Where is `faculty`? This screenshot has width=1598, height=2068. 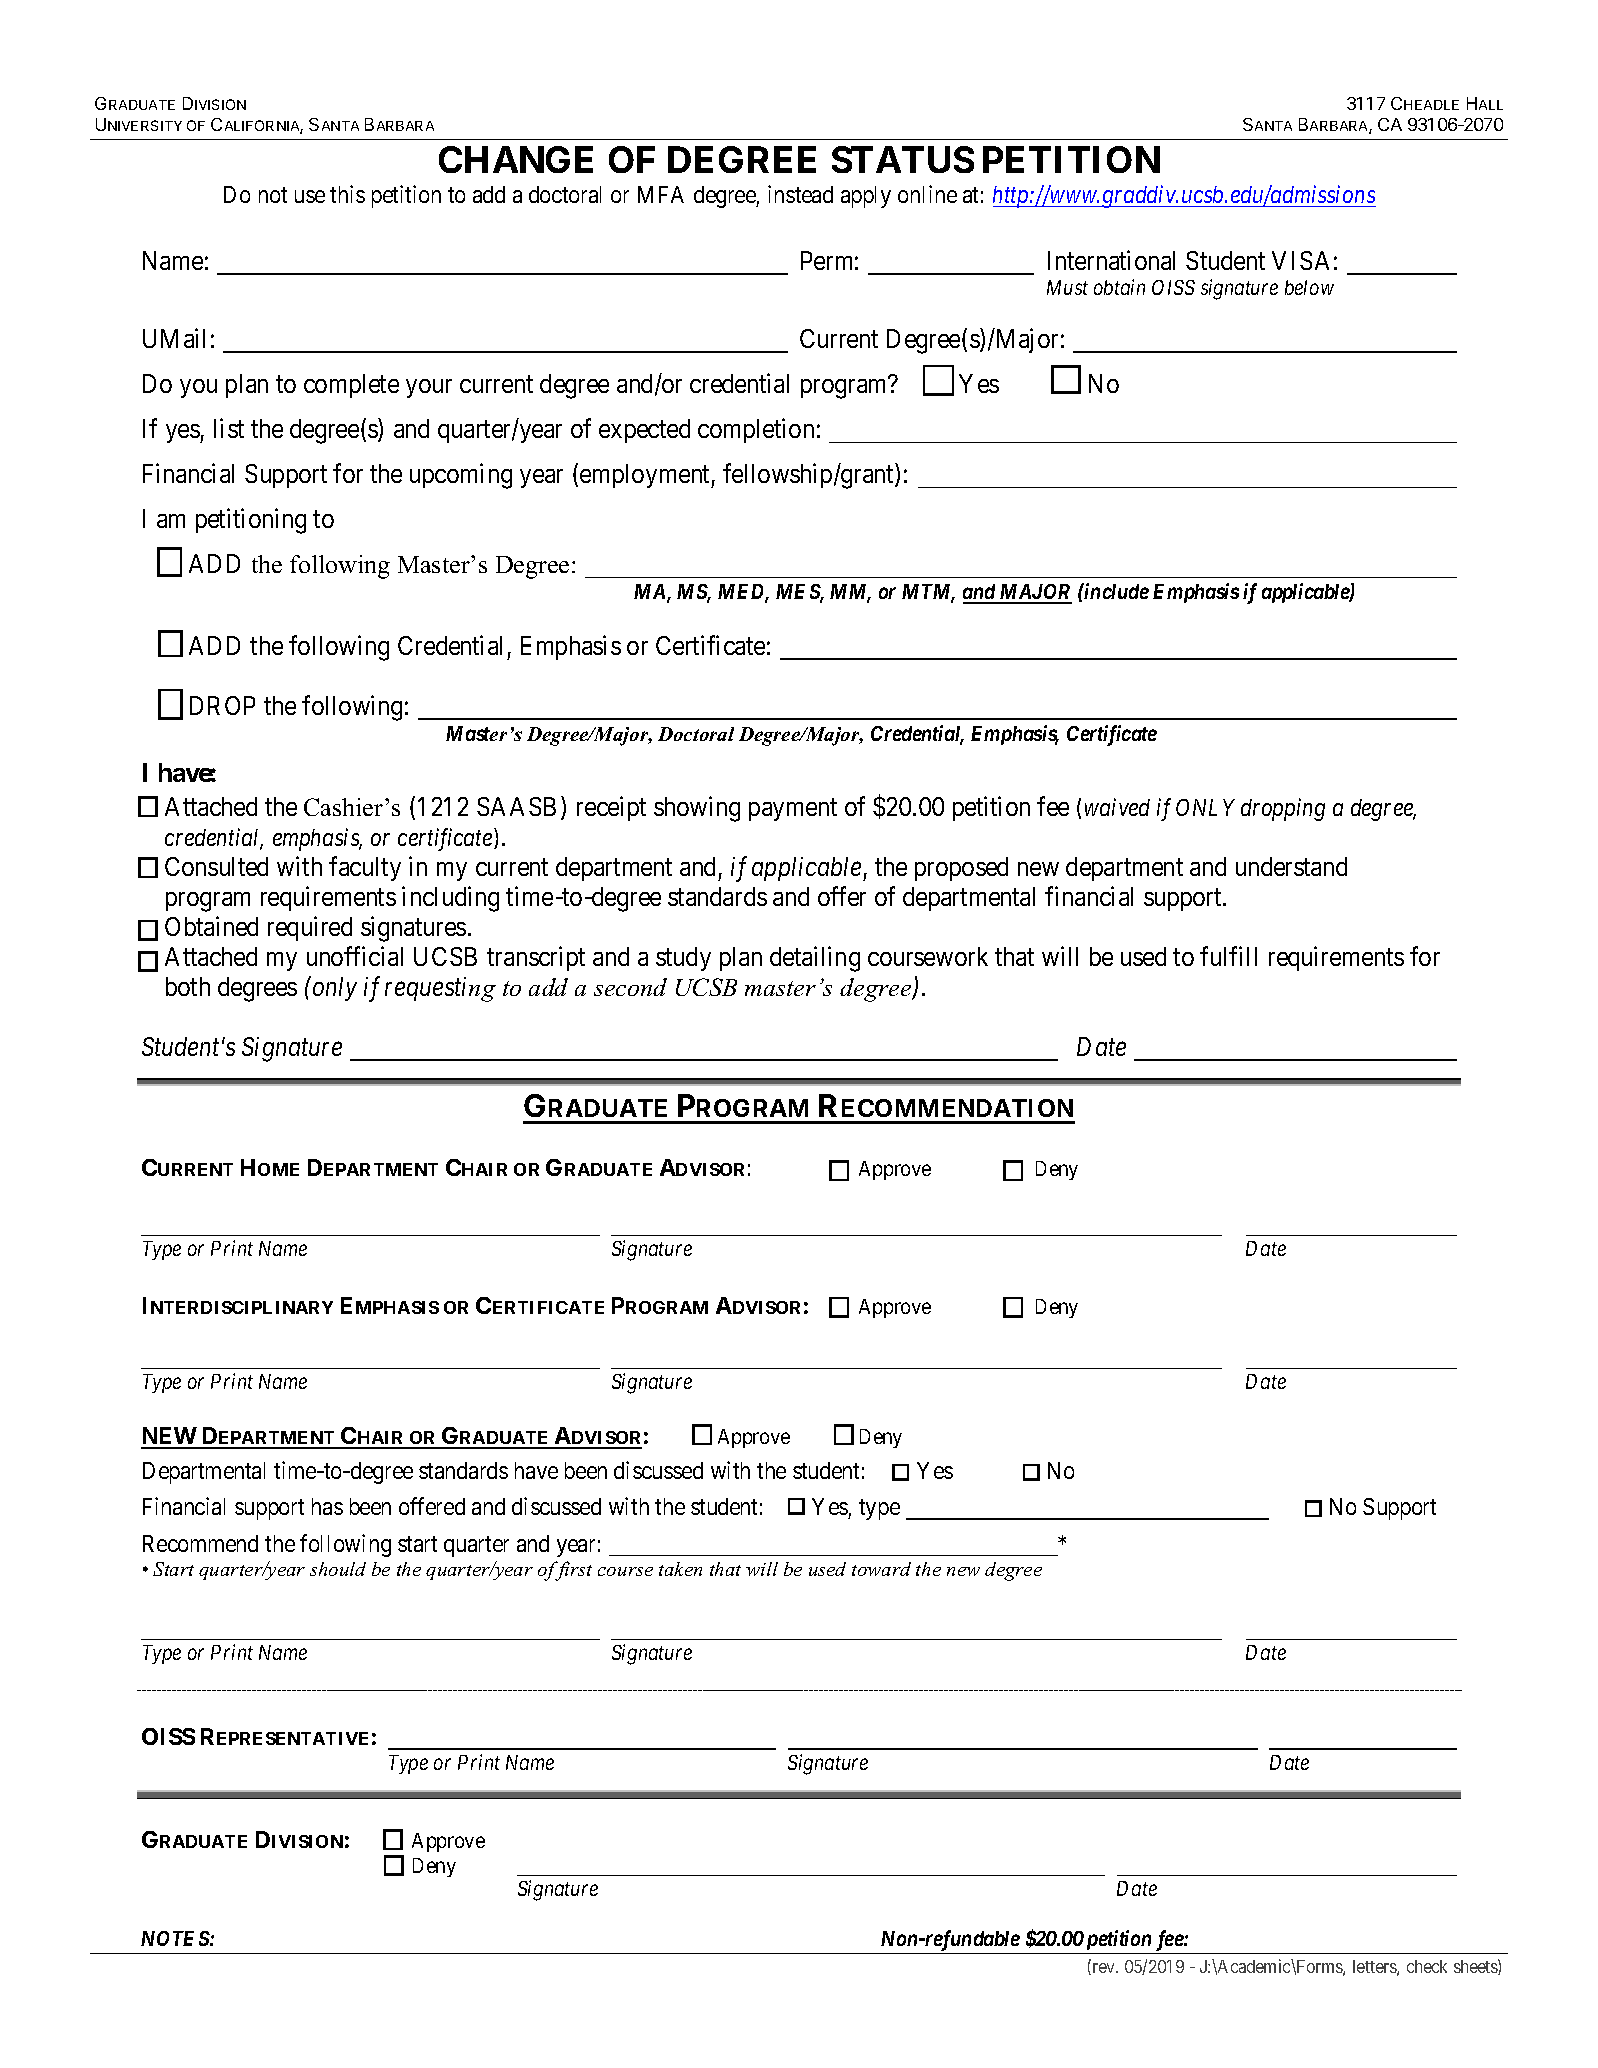 faculty is located at coordinates (365, 868).
